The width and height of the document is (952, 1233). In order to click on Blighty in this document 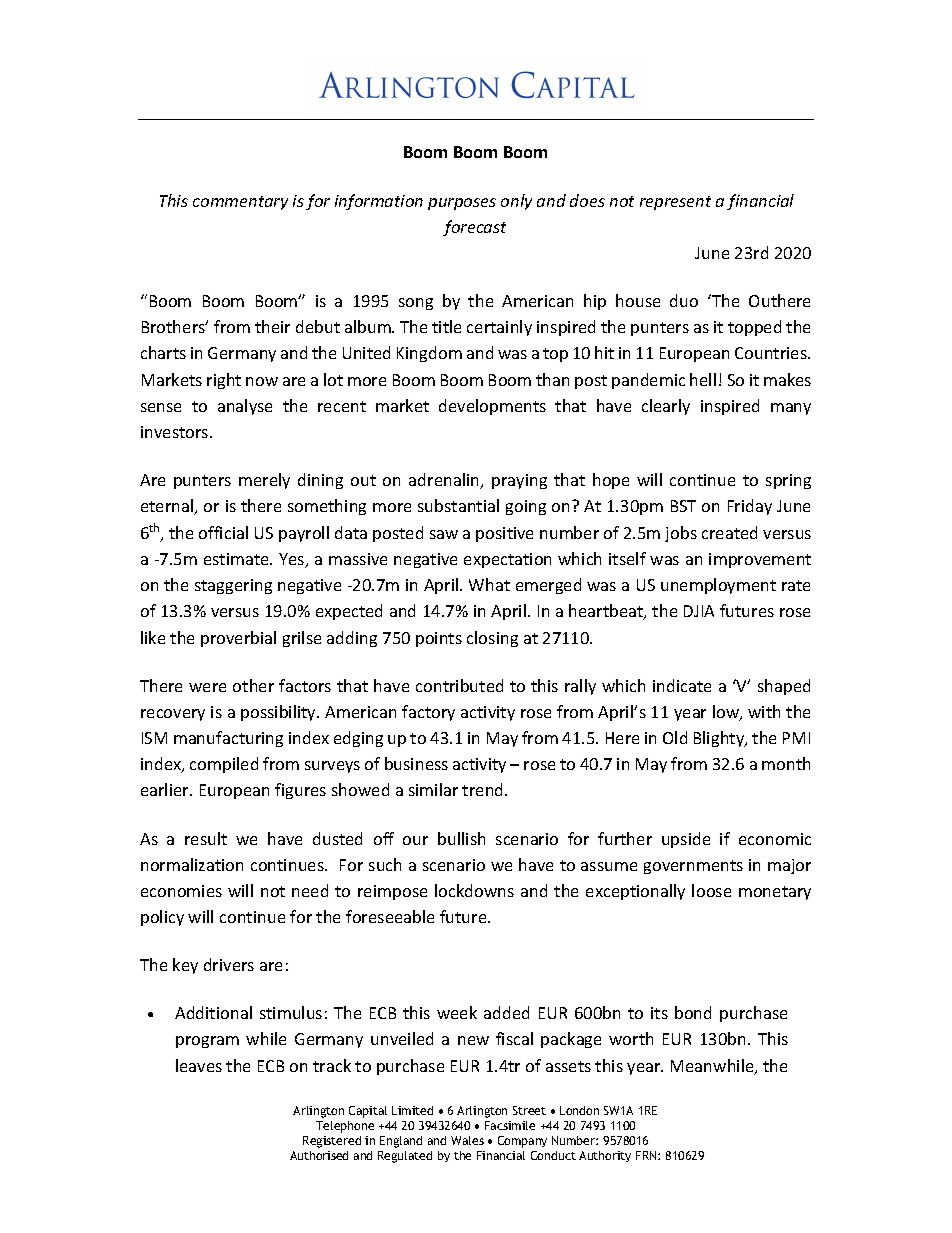, I will do `click(720, 739)`.
